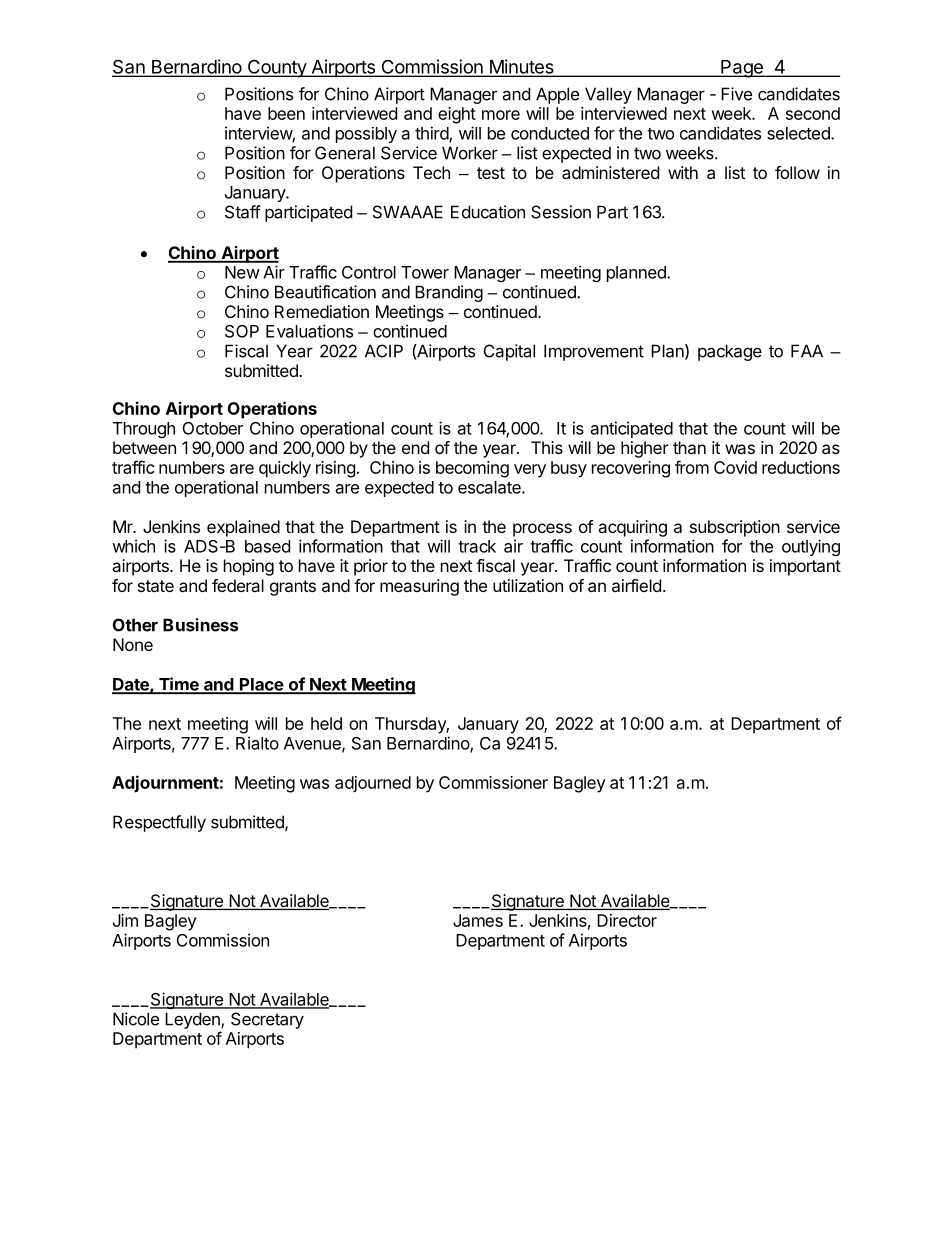  I want to click on SOP, so click(242, 331).
